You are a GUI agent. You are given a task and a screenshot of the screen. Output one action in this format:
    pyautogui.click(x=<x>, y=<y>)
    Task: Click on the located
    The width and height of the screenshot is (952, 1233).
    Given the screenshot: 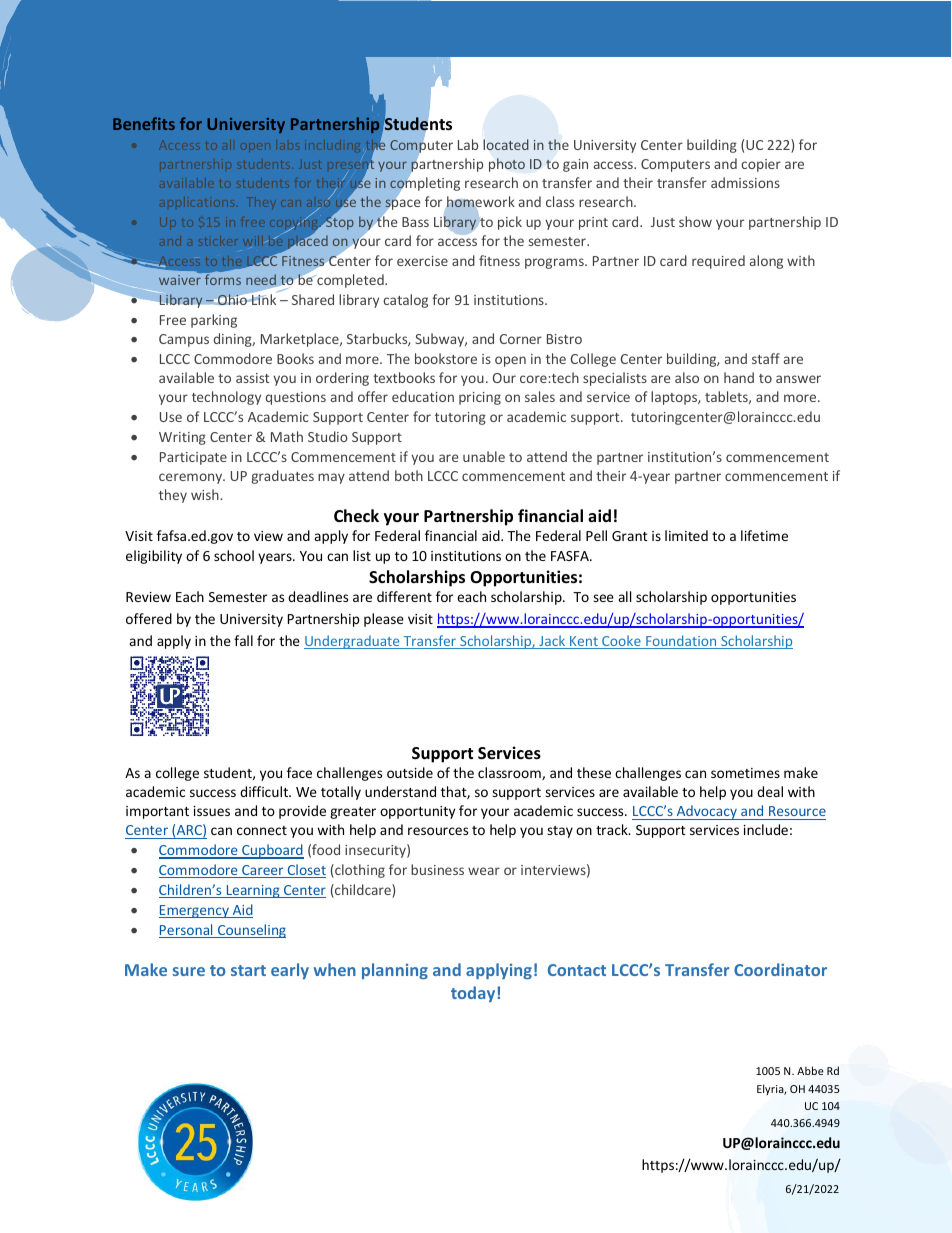 What is the action you would take?
    pyautogui.click(x=506, y=144)
